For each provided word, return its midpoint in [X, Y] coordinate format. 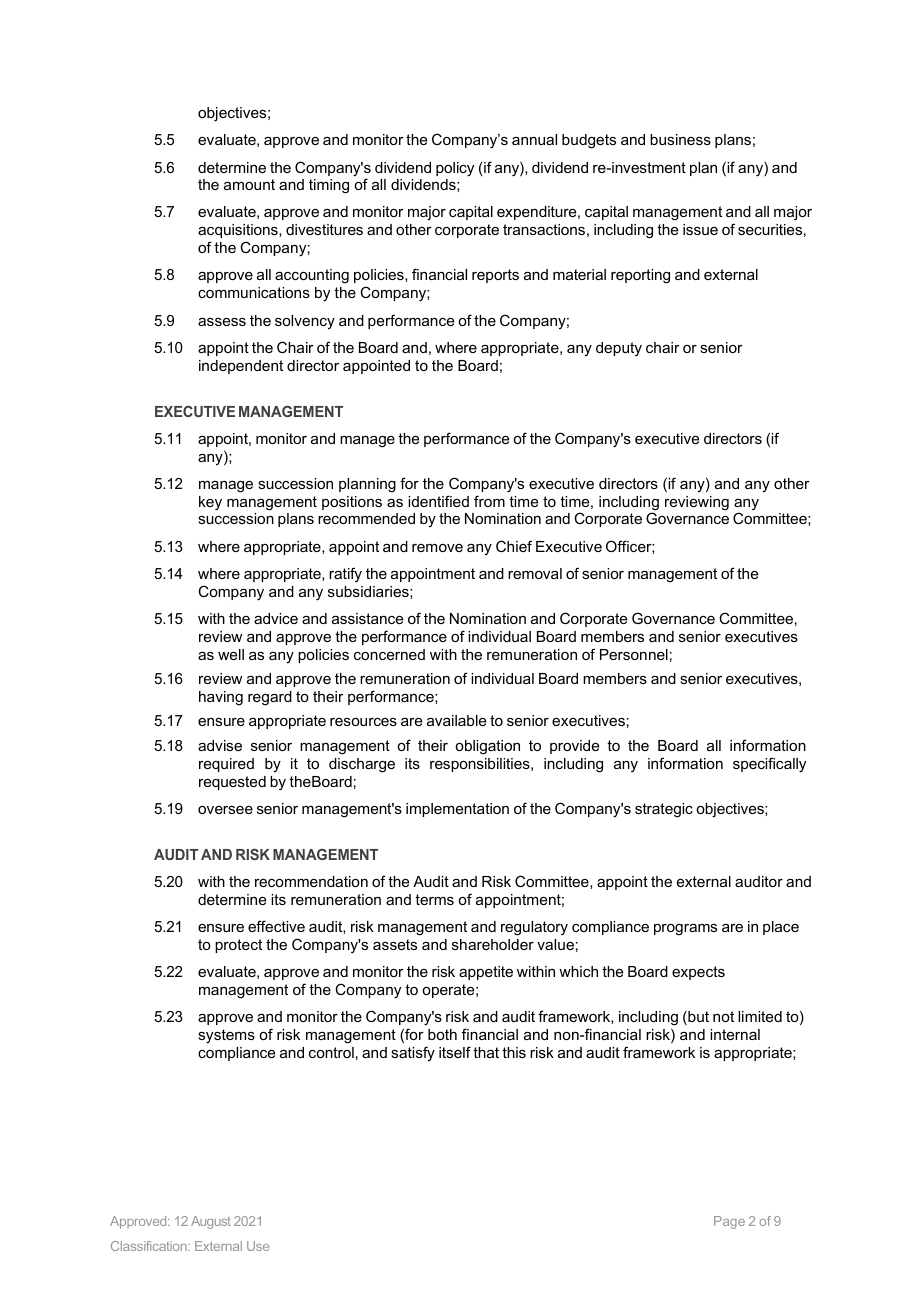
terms [434, 899]
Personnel [634, 654]
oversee [225, 810]
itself [455, 1052]
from [489, 501]
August [211, 1222]
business [680, 139]
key [210, 503]
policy [455, 169]
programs [685, 930]
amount [249, 184]
